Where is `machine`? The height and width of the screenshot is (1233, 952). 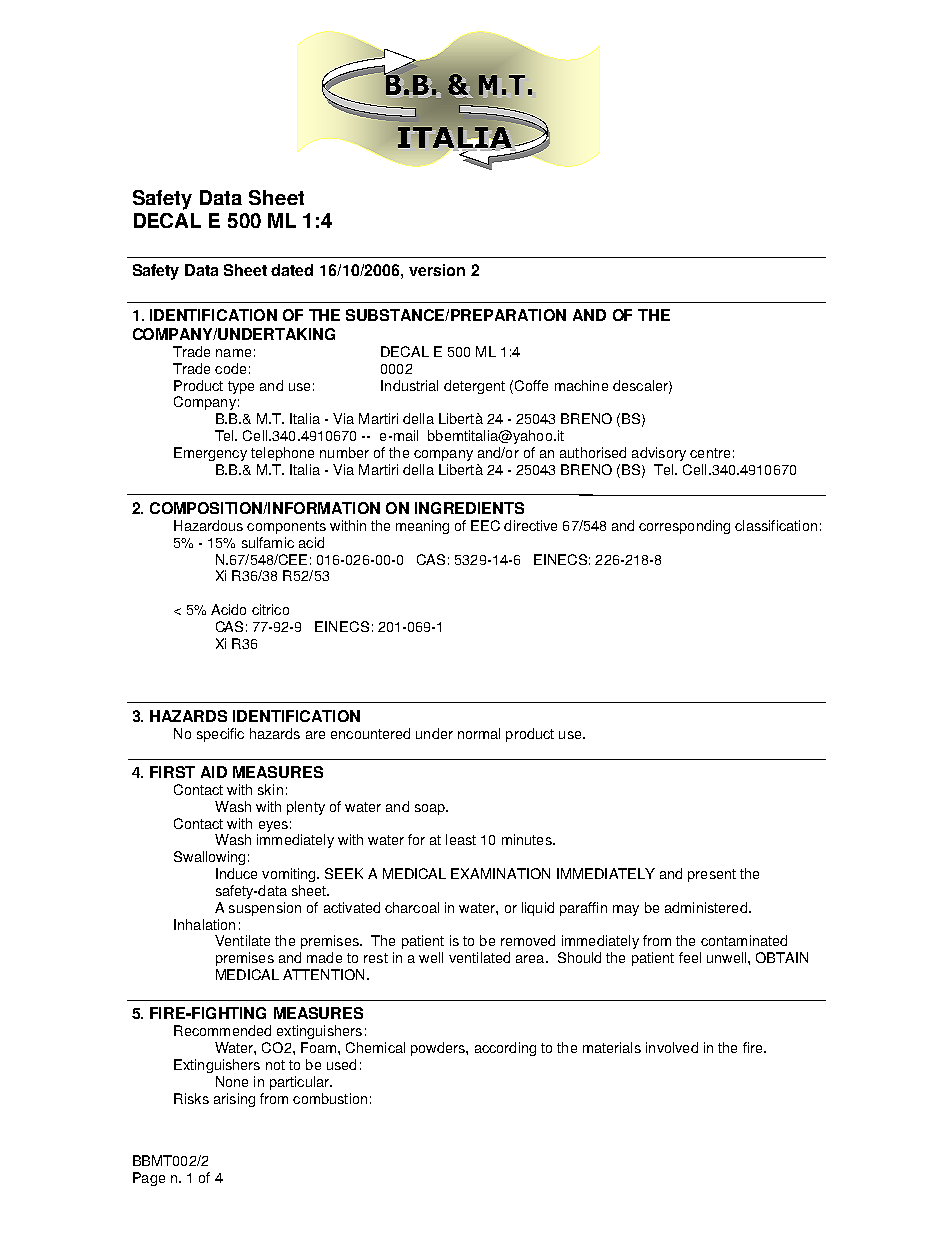 machine is located at coordinates (581, 385).
